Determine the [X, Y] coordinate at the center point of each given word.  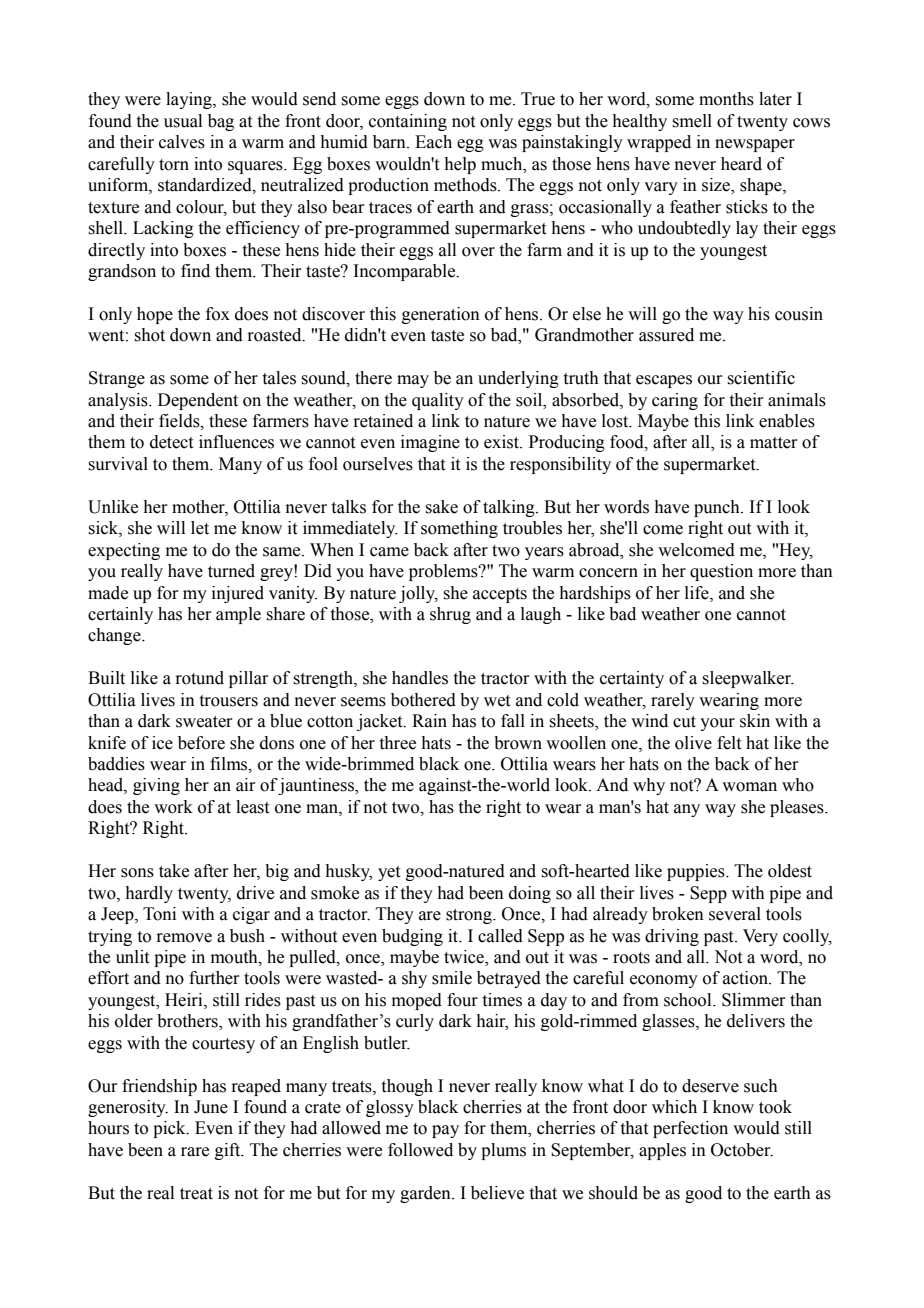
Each [433, 142]
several [735, 914]
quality [438, 401]
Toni [159, 914]
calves [182, 142]
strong [470, 916]
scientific [761, 378]
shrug [450, 615]
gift [229, 1151]
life [698, 593]
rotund [199, 678]
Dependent [198, 401]
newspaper [755, 145]
